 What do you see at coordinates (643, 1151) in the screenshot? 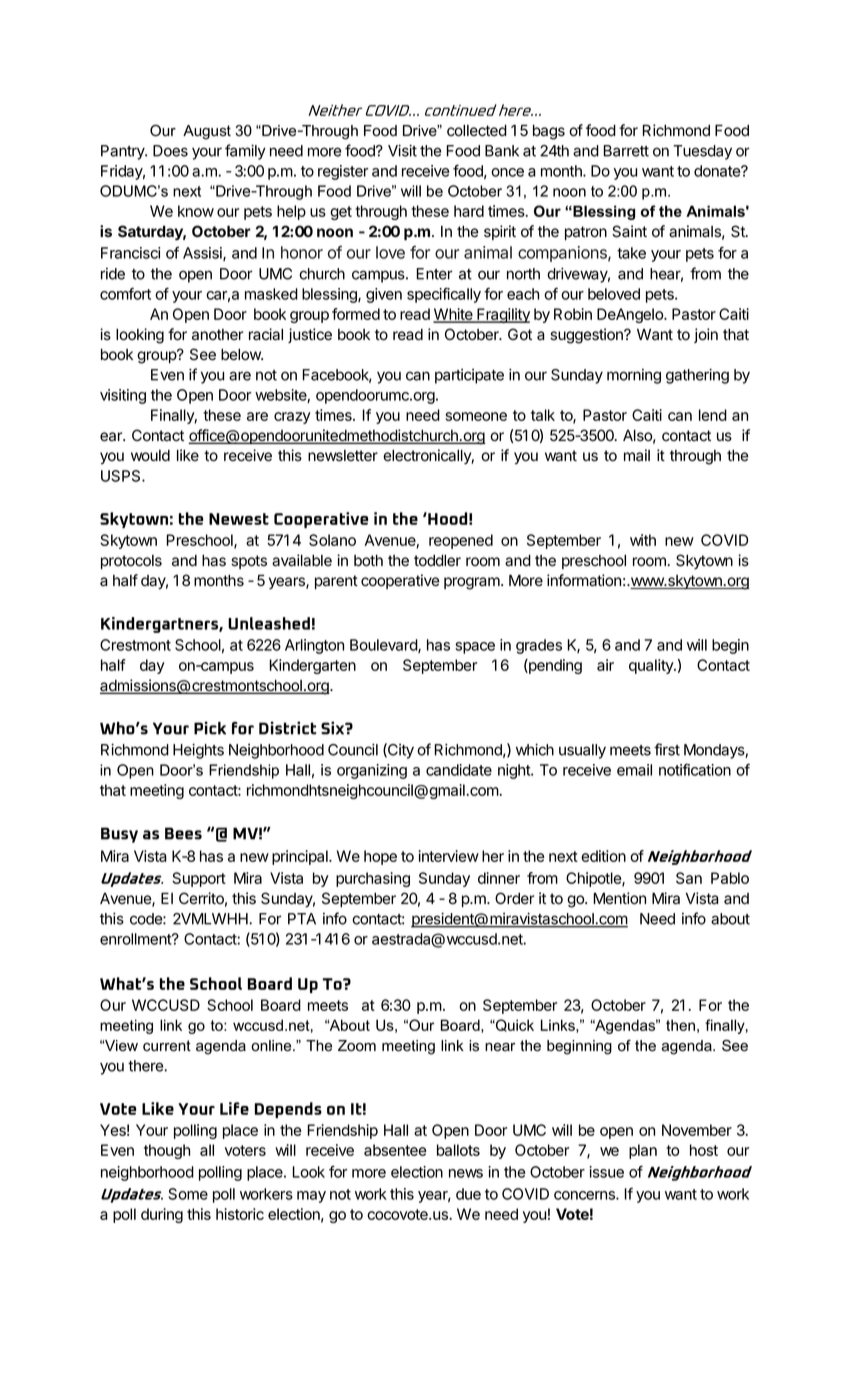
I see `plan` at bounding box center [643, 1151].
